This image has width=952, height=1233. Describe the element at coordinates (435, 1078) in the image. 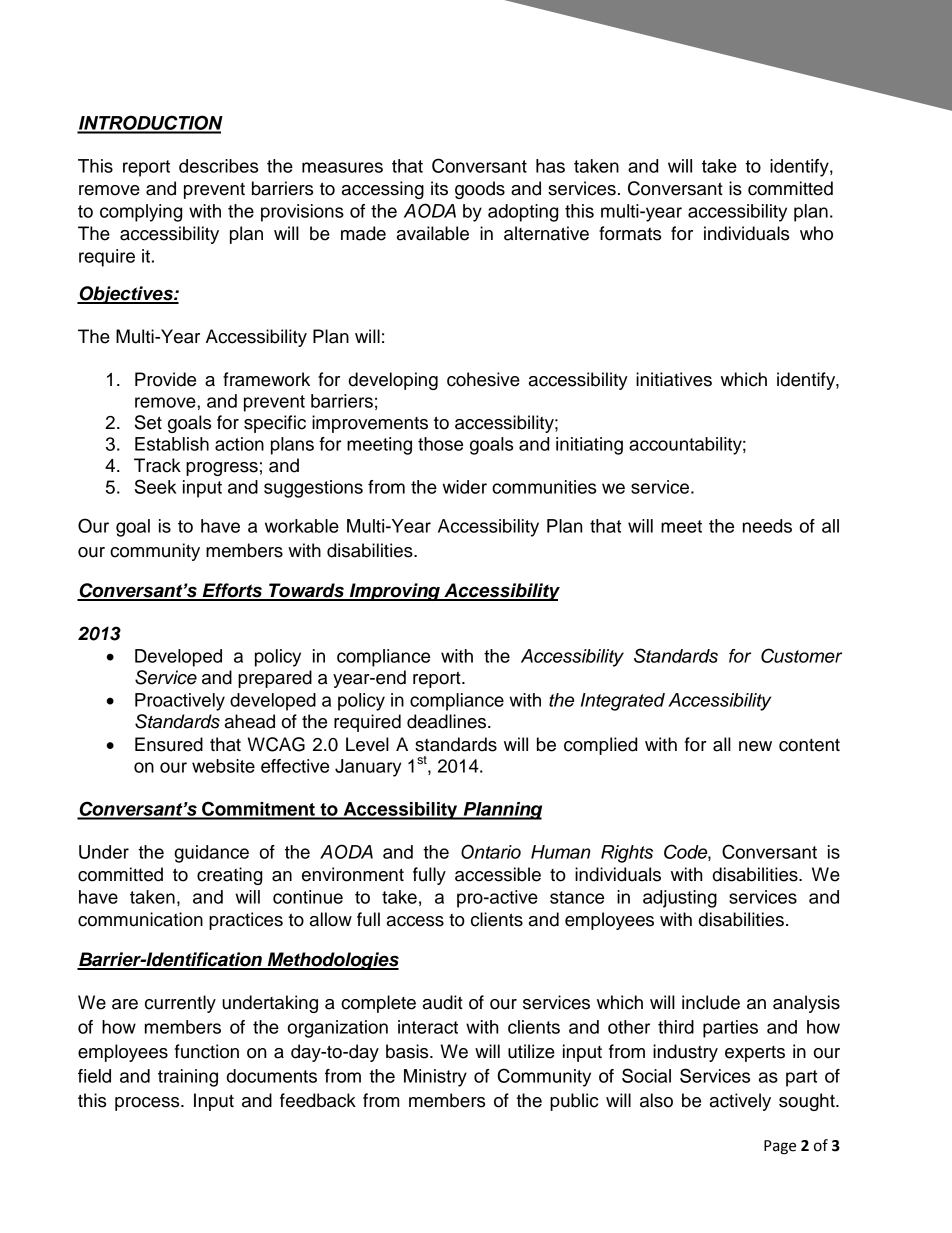

I see `Ministry` at that location.
